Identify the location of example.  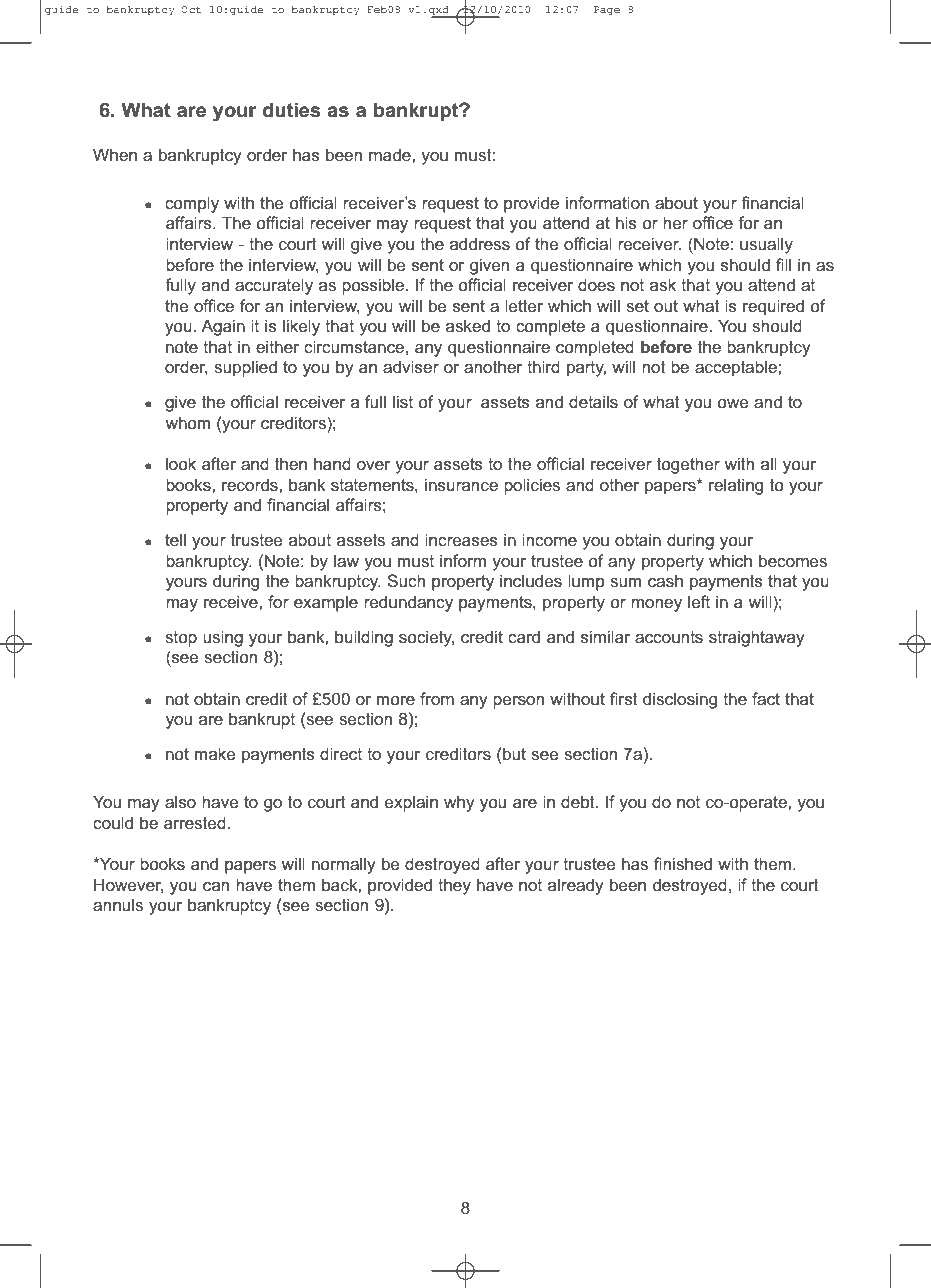
(326, 603).
